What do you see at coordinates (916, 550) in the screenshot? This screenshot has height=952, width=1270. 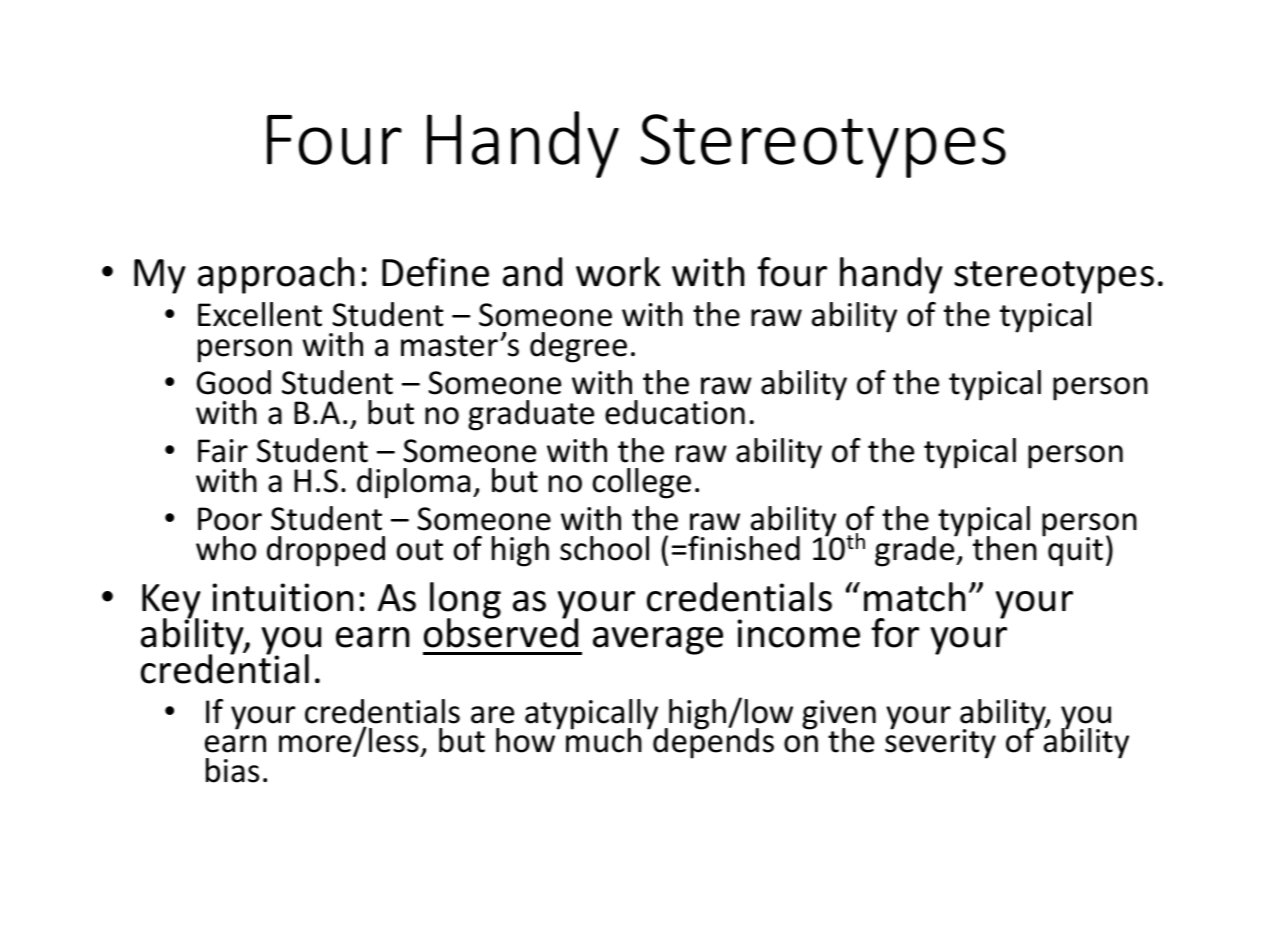 I see `grade` at bounding box center [916, 550].
